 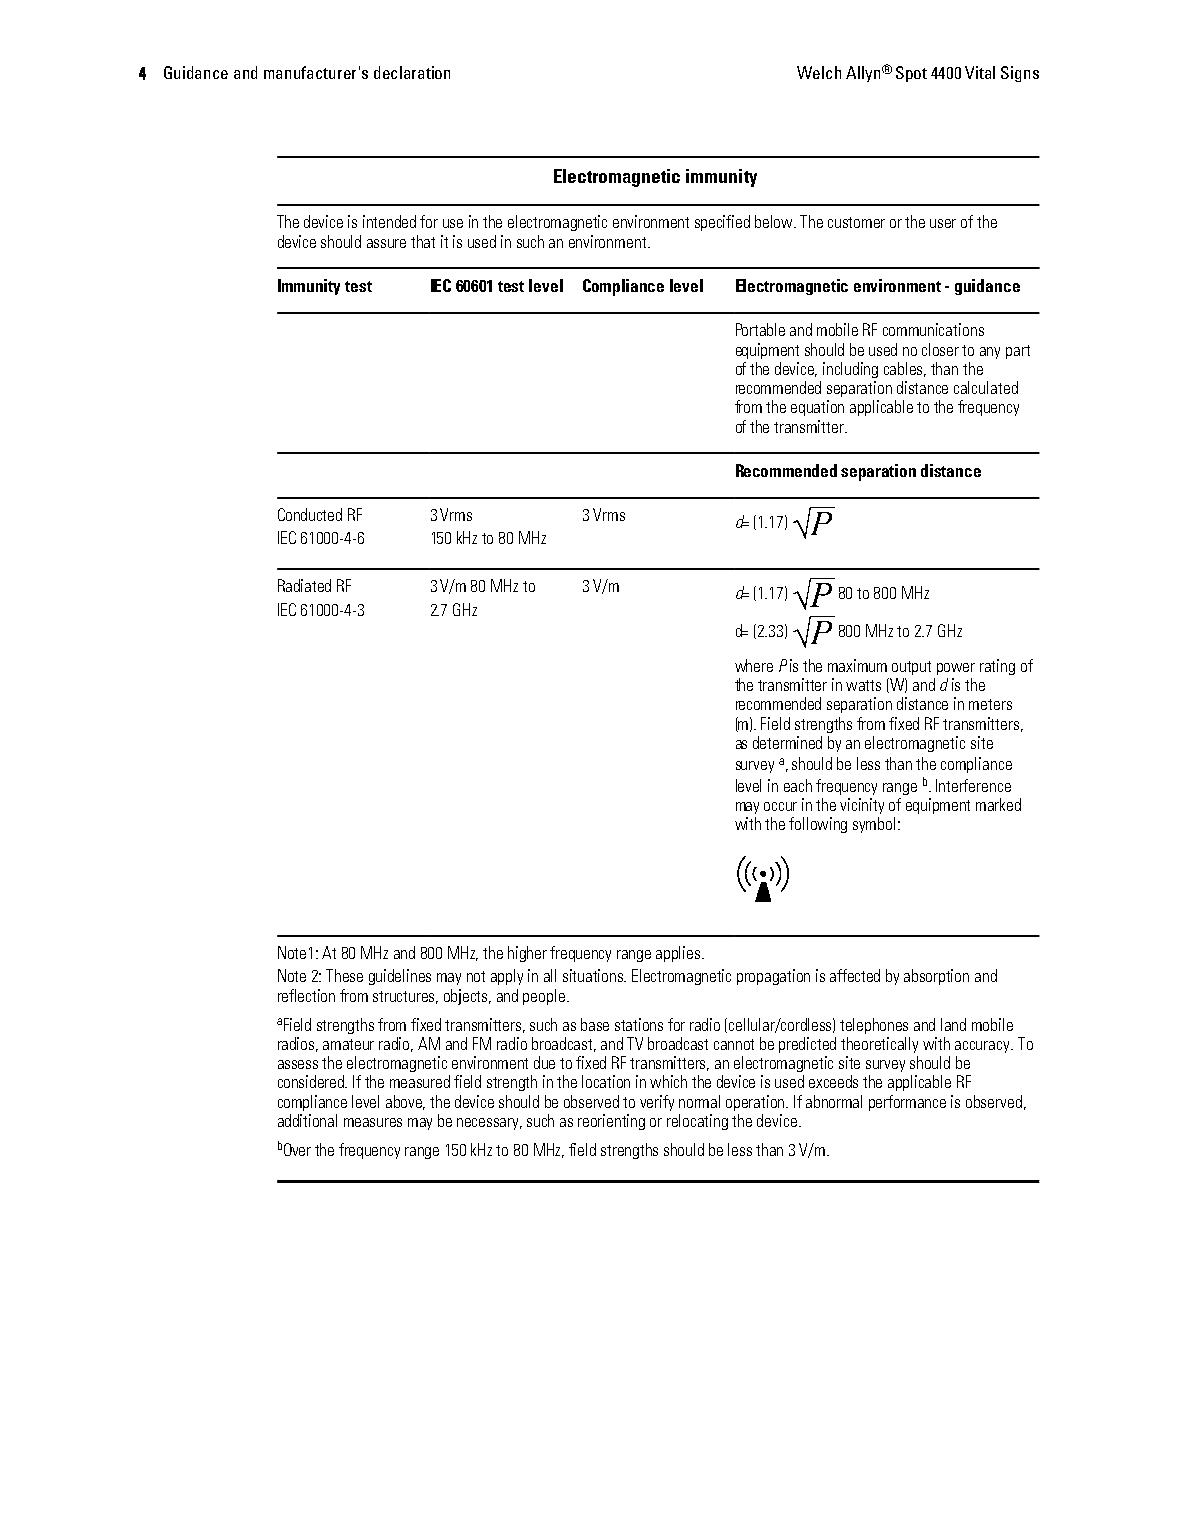 What do you see at coordinates (405, 1102) in the document?
I see `above` at bounding box center [405, 1102].
